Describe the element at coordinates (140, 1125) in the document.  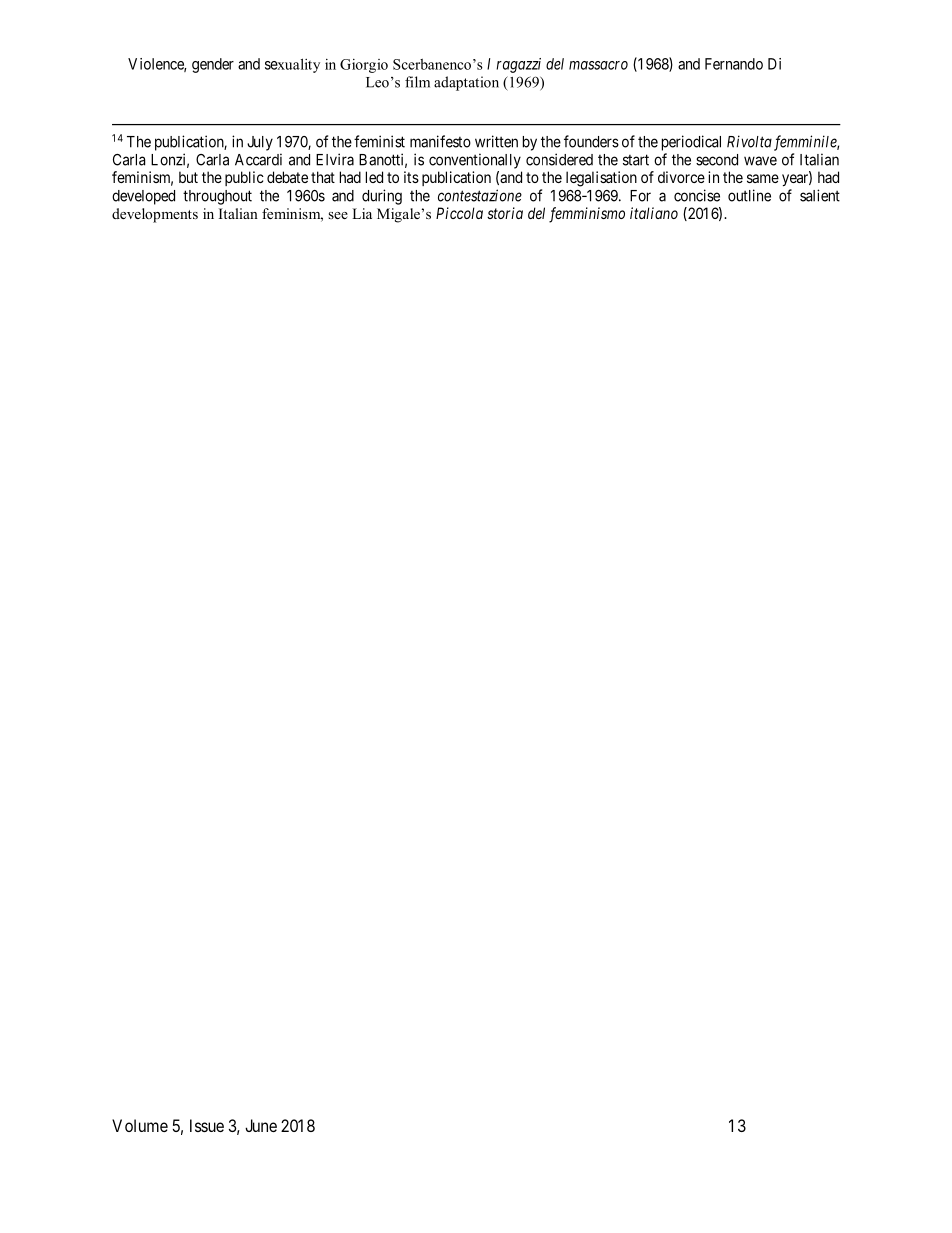
I see `Volume` at that location.
